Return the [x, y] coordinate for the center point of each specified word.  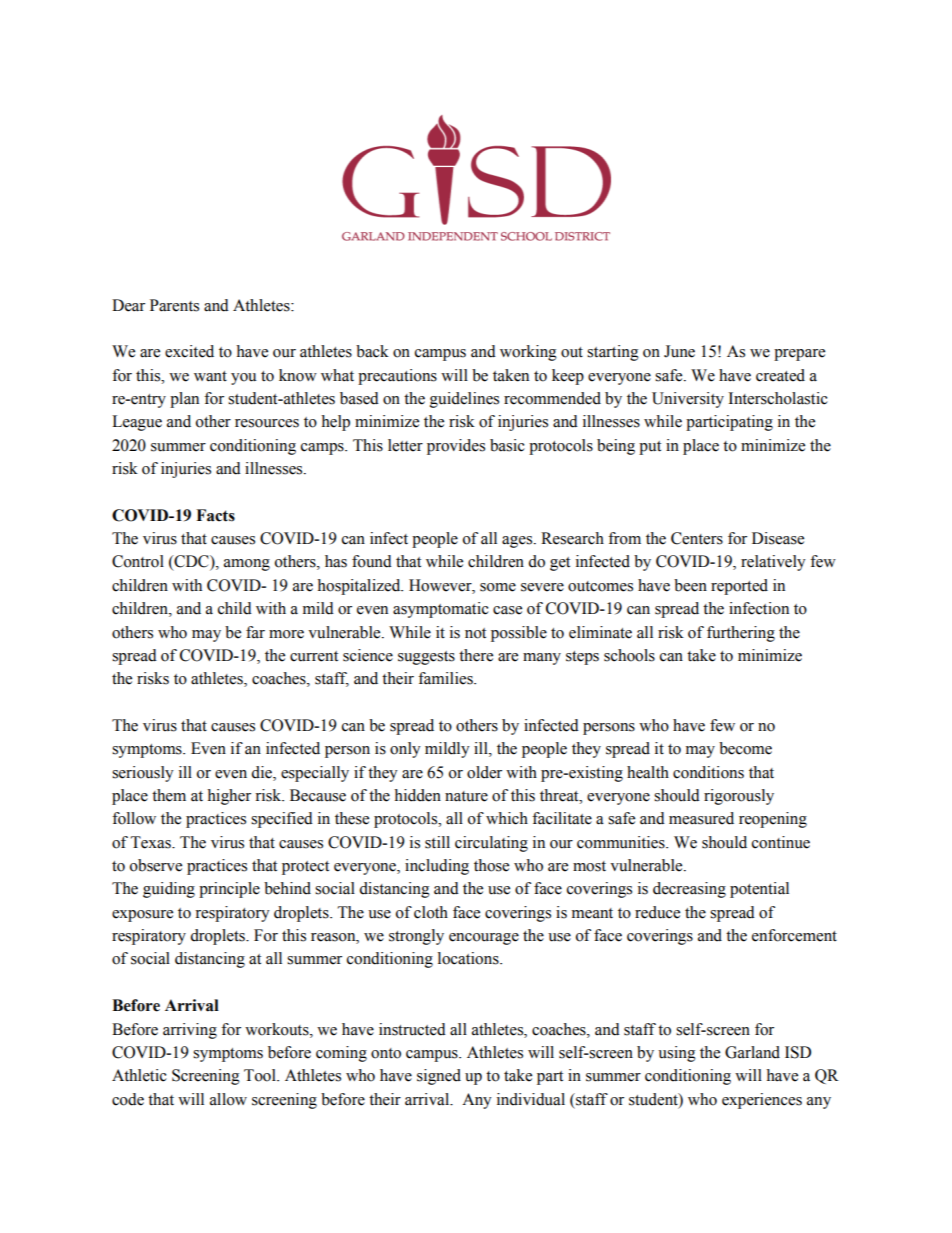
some [498, 587]
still [437, 842]
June [679, 351]
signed [439, 1077]
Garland [752, 1052]
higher [229, 797]
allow [228, 1099]
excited [189, 351]
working [528, 353]
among [247, 565]
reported [739, 587]
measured [701, 818]
